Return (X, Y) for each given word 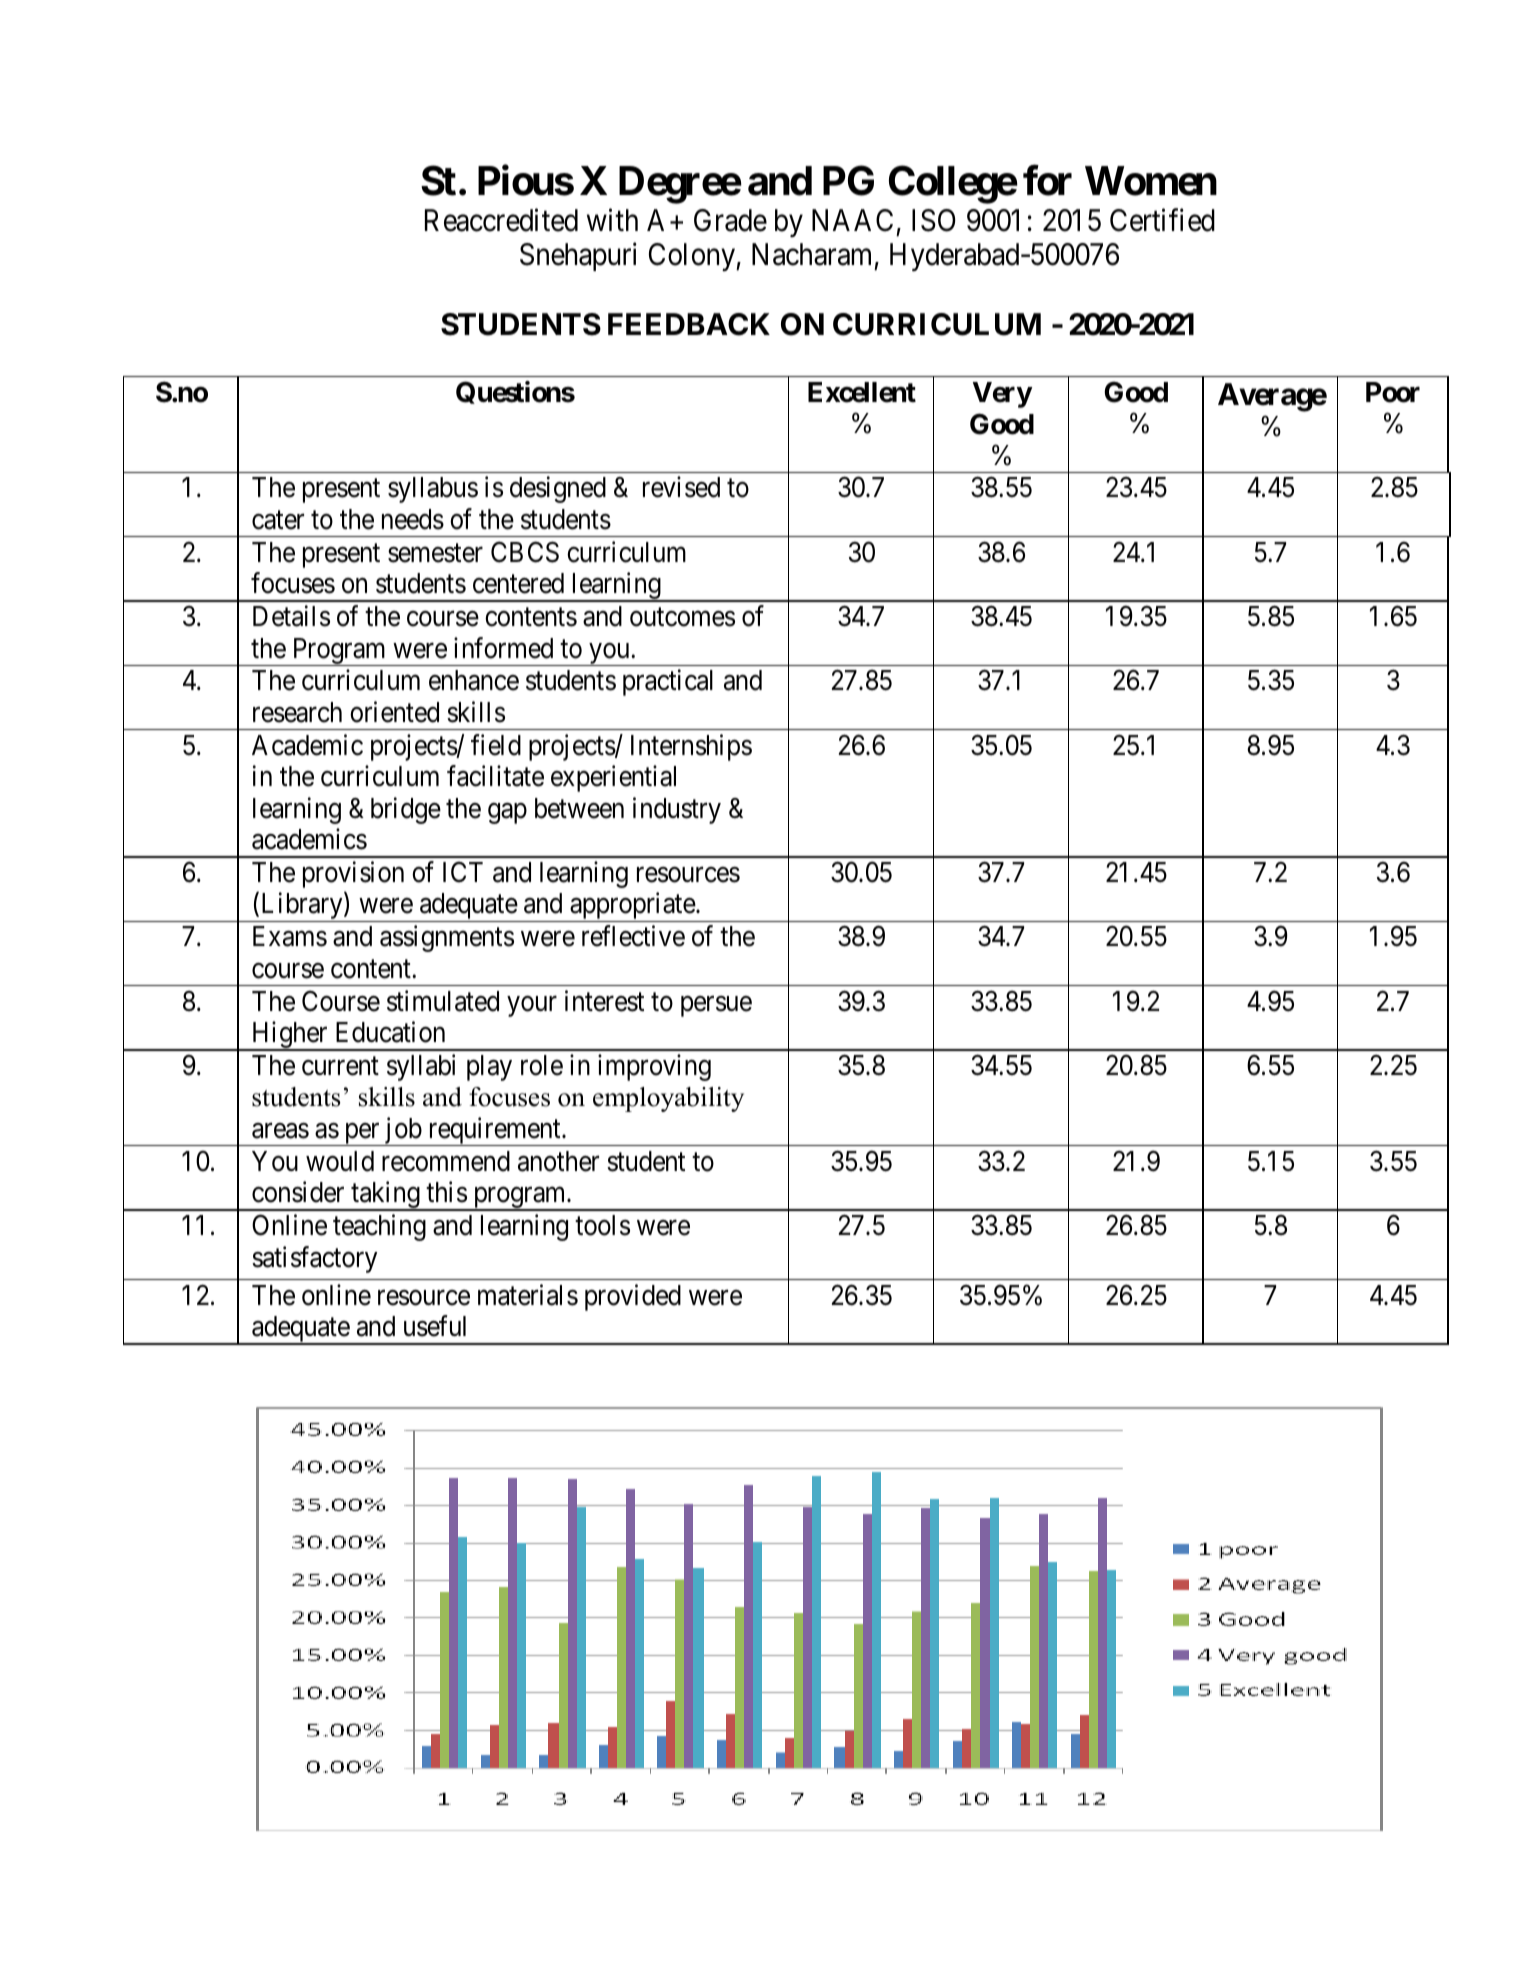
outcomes (682, 617)
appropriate (632, 907)
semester (435, 553)
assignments (447, 938)
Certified (1162, 220)
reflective (633, 936)
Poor (1393, 392)
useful (435, 1326)
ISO (934, 220)
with (612, 219)
